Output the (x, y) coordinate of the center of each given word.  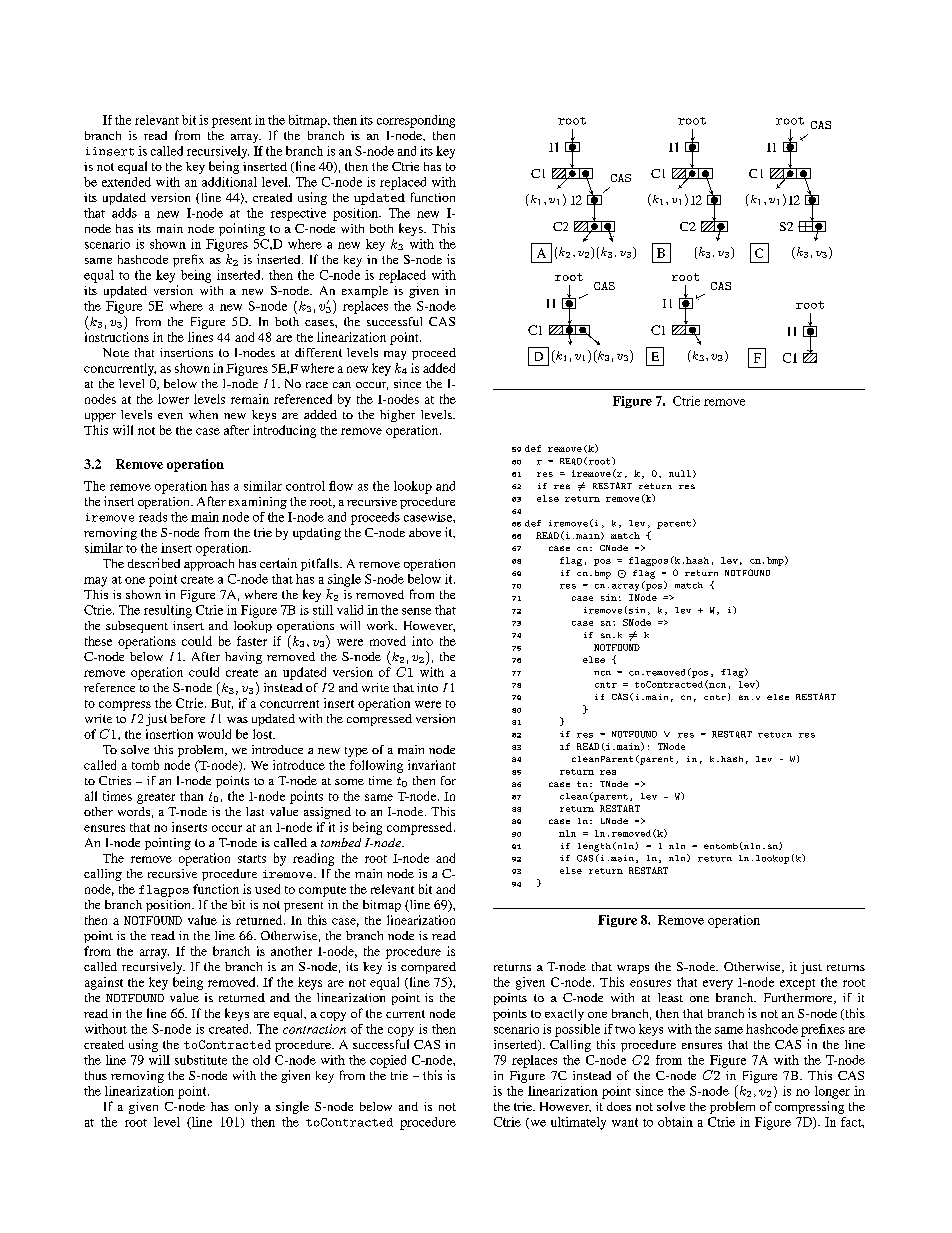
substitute (201, 1060)
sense (416, 611)
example (365, 292)
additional (229, 182)
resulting (168, 611)
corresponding (416, 121)
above (425, 532)
